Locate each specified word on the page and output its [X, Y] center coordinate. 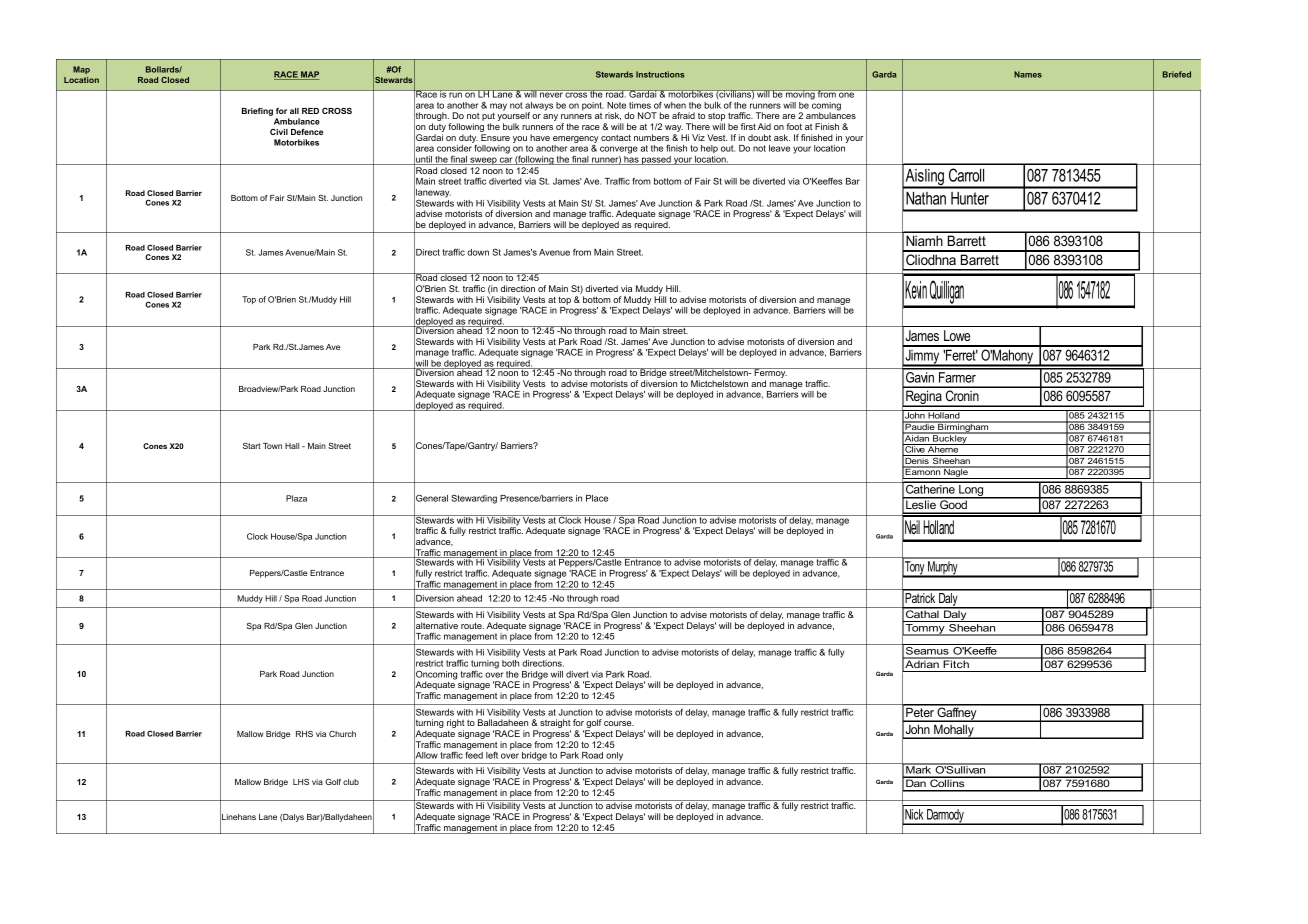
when [675, 105]
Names [1028, 74]
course [619, 723]
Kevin [916, 290]
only [614, 756]
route [472, 626]
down [478, 252]
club [351, 782]
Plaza [296, 498]
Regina [924, 398]
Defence [307, 132]
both [510, 663]
